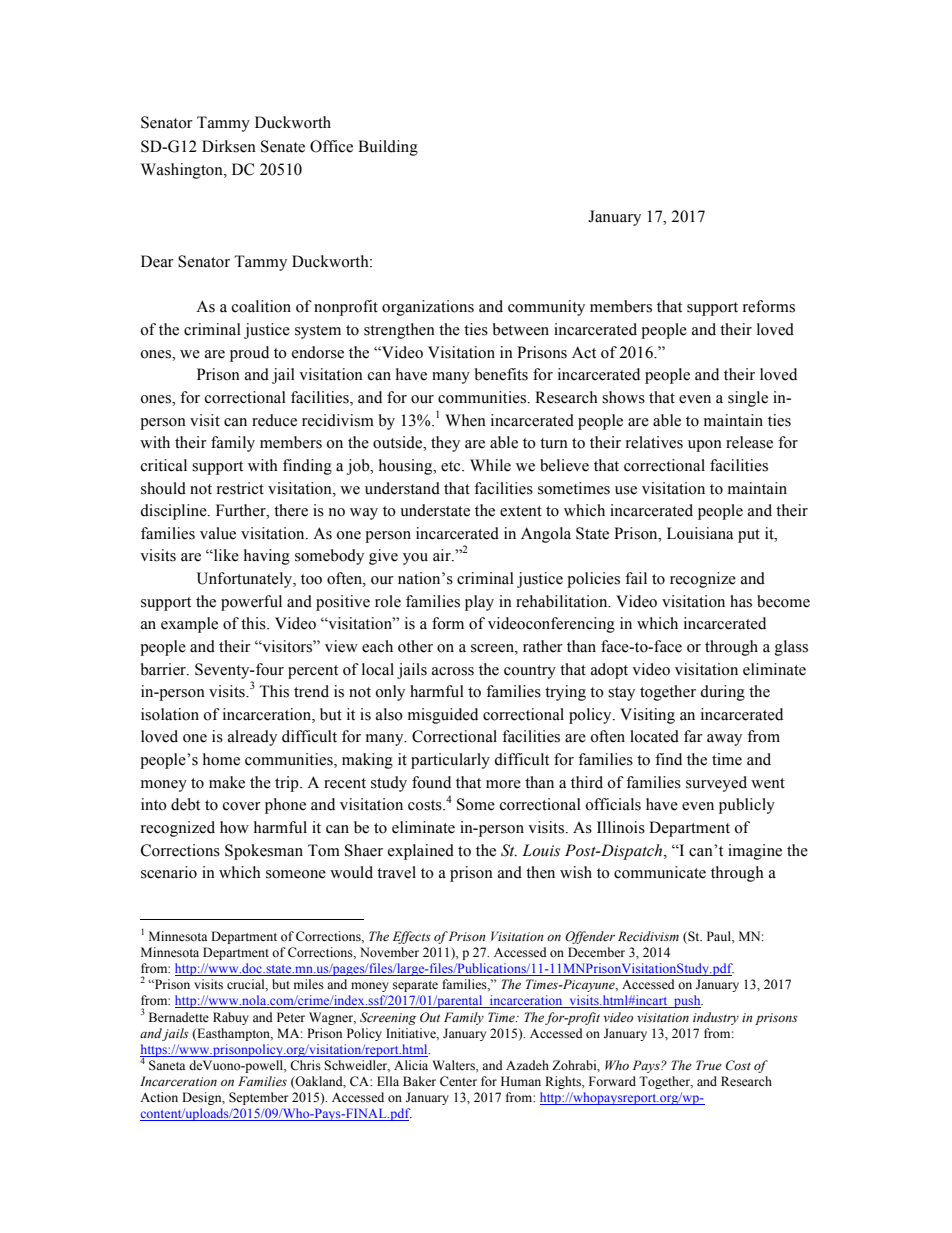 This screenshot has width=952, height=1233. What do you see at coordinates (546, 308) in the screenshot?
I see `community` at bounding box center [546, 308].
